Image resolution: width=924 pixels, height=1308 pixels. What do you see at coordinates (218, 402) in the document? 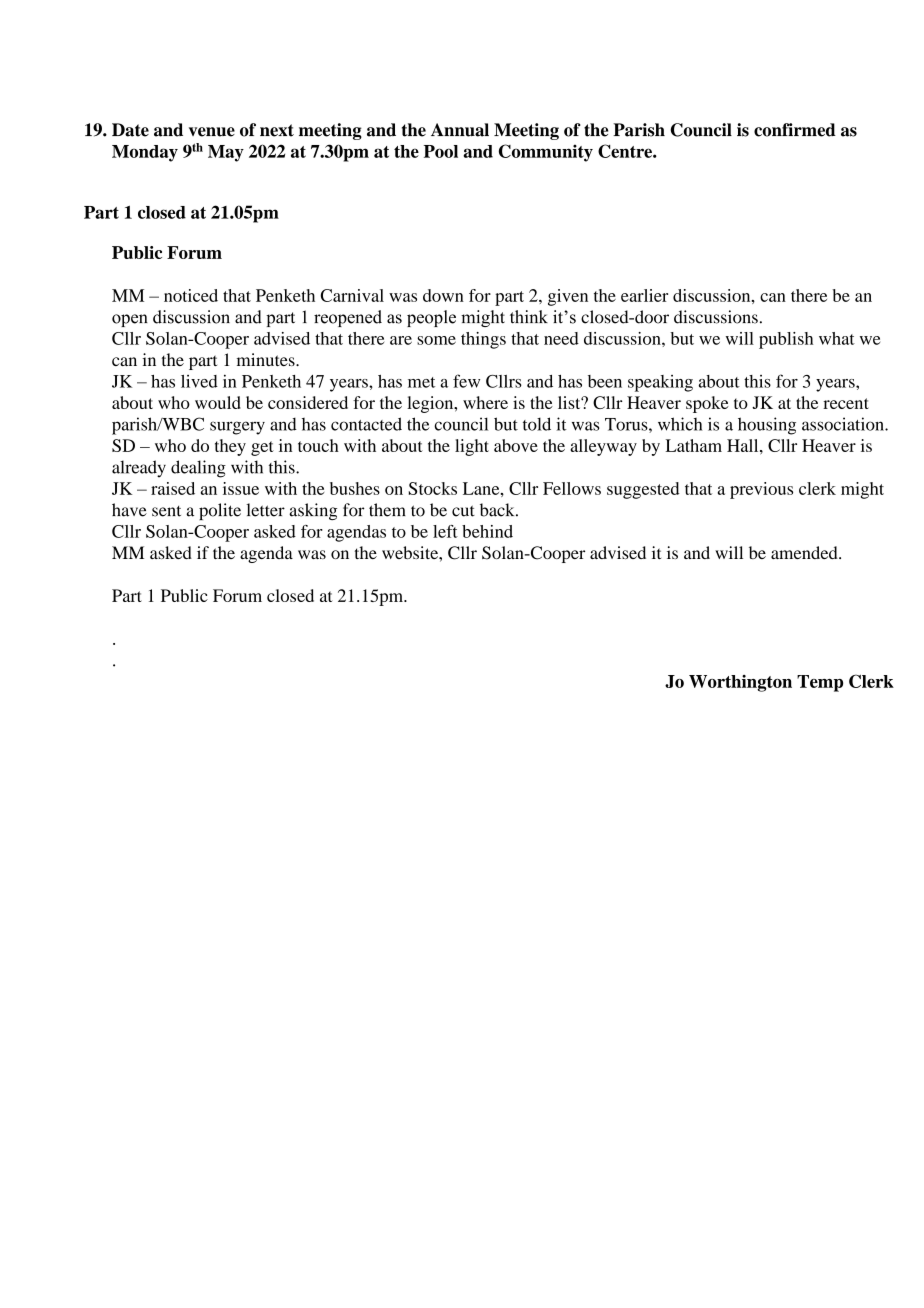
I see `would` at bounding box center [218, 402].
